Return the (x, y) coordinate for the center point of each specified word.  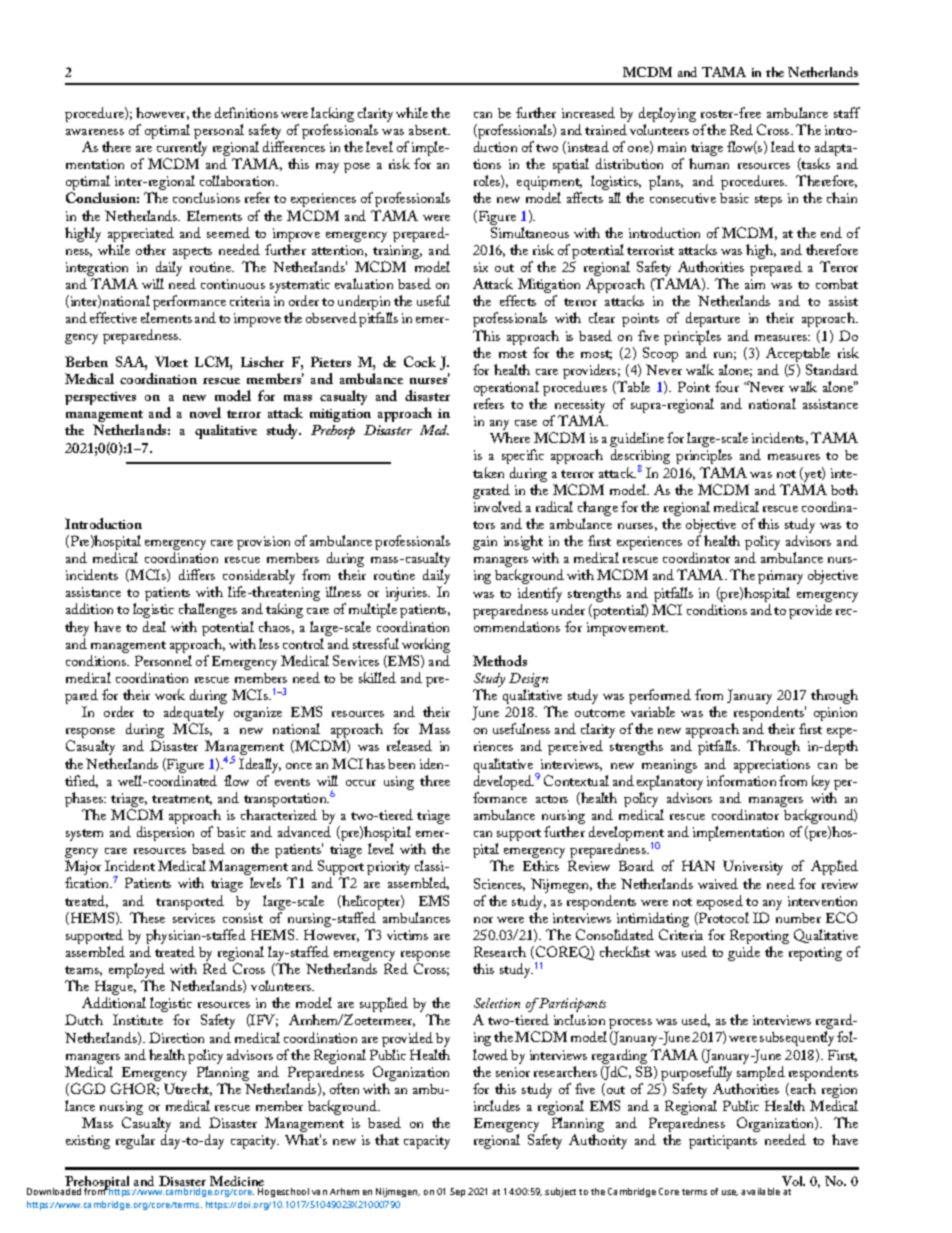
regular (135, 1141)
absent (429, 130)
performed (660, 698)
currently (182, 150)
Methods (500, 660)
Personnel (163, 660)
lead (783, 146)
